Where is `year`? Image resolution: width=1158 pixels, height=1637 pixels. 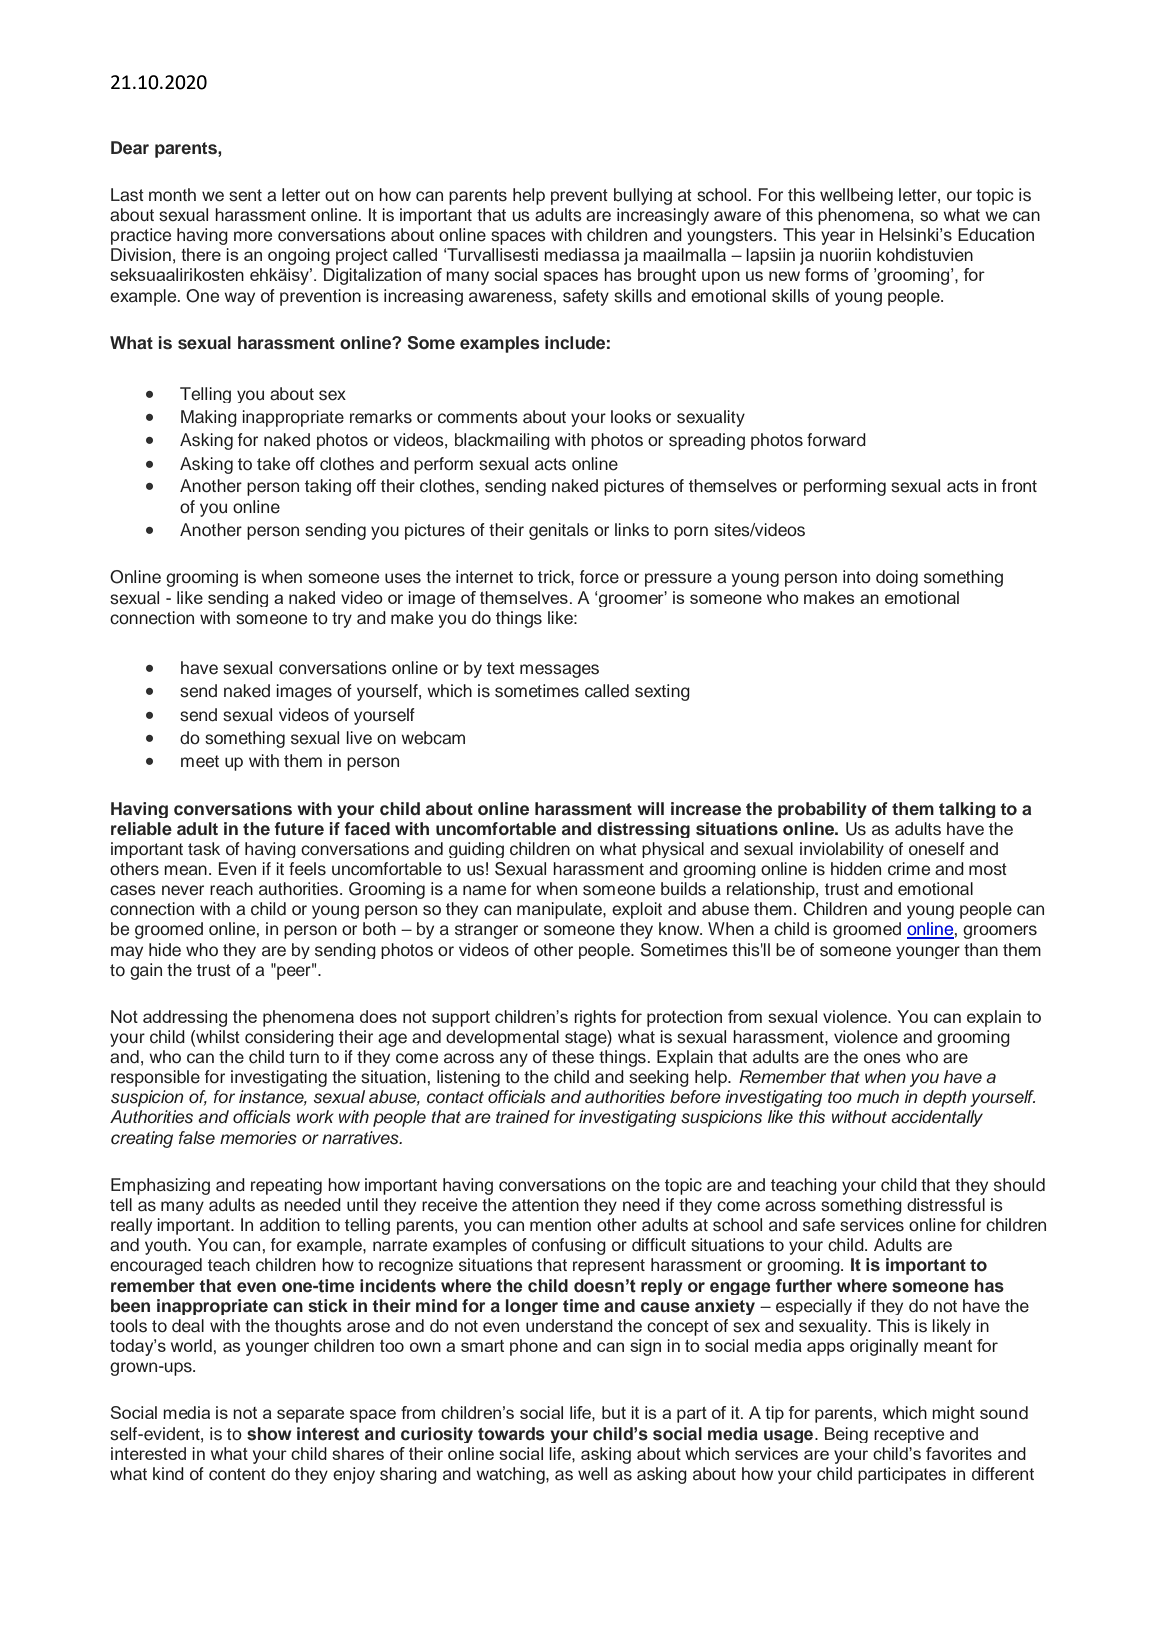
year is located at coordinates (838, 238).
